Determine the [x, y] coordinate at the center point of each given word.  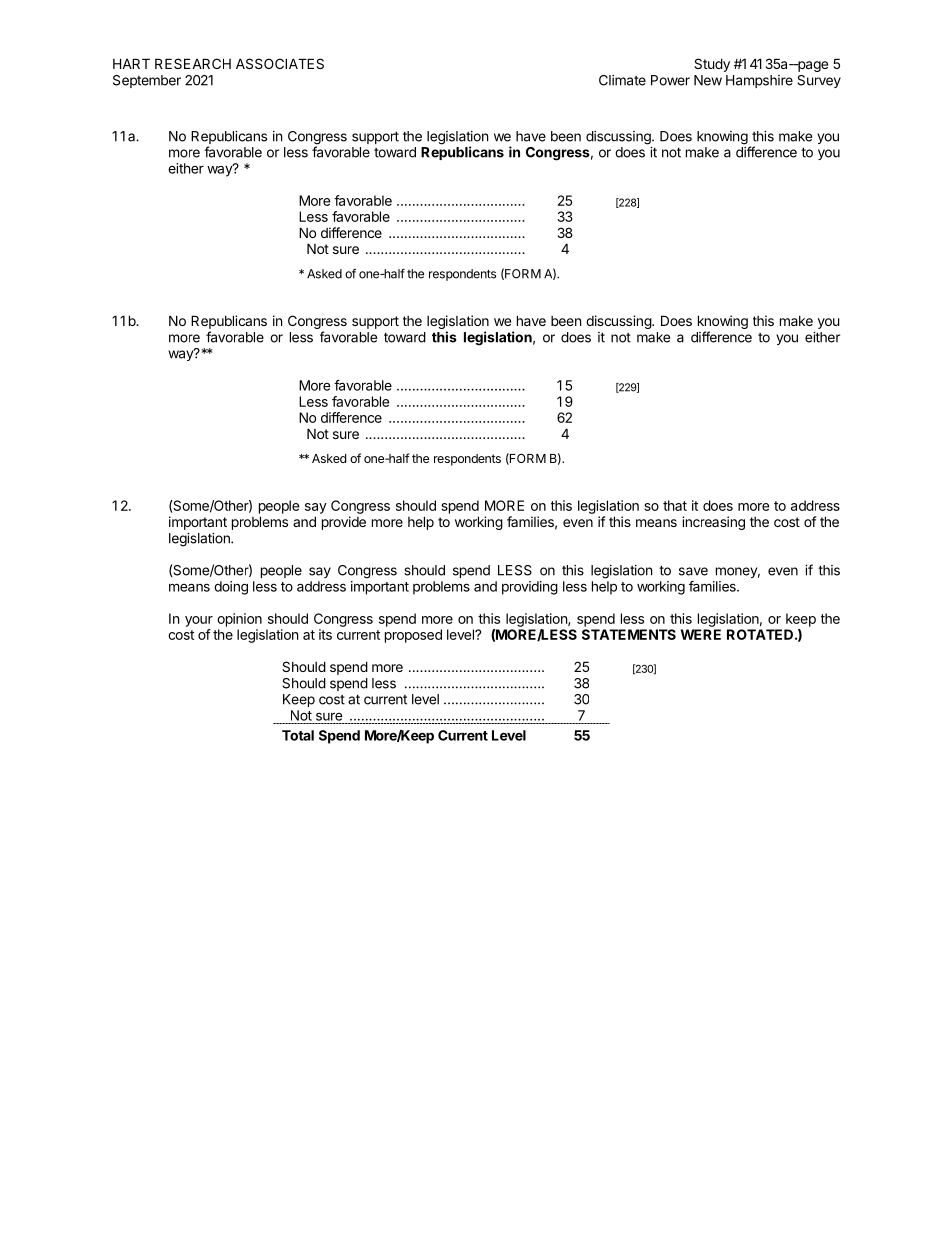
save [693, 571]
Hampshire [759, 81]
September [147, 81]
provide [344, 523]
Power [670, 80]
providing [530, 588]
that [675, 505]
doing [231, 588]
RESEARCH [193, 63]
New [708, 80]
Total [298, 735]
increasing [713, 523]
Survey [819, 81]
